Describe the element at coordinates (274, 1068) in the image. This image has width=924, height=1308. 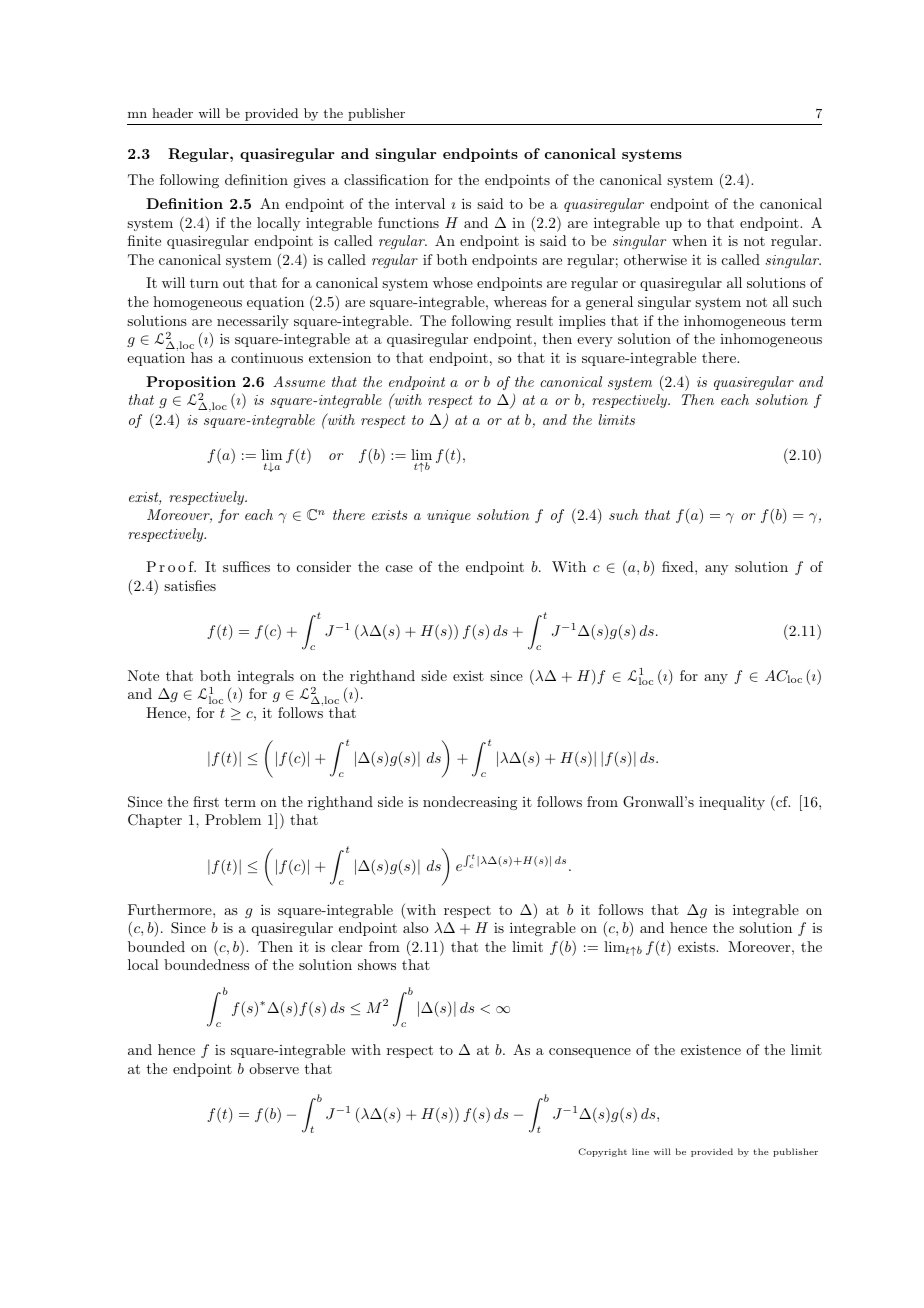
I see `observe` at that location.
